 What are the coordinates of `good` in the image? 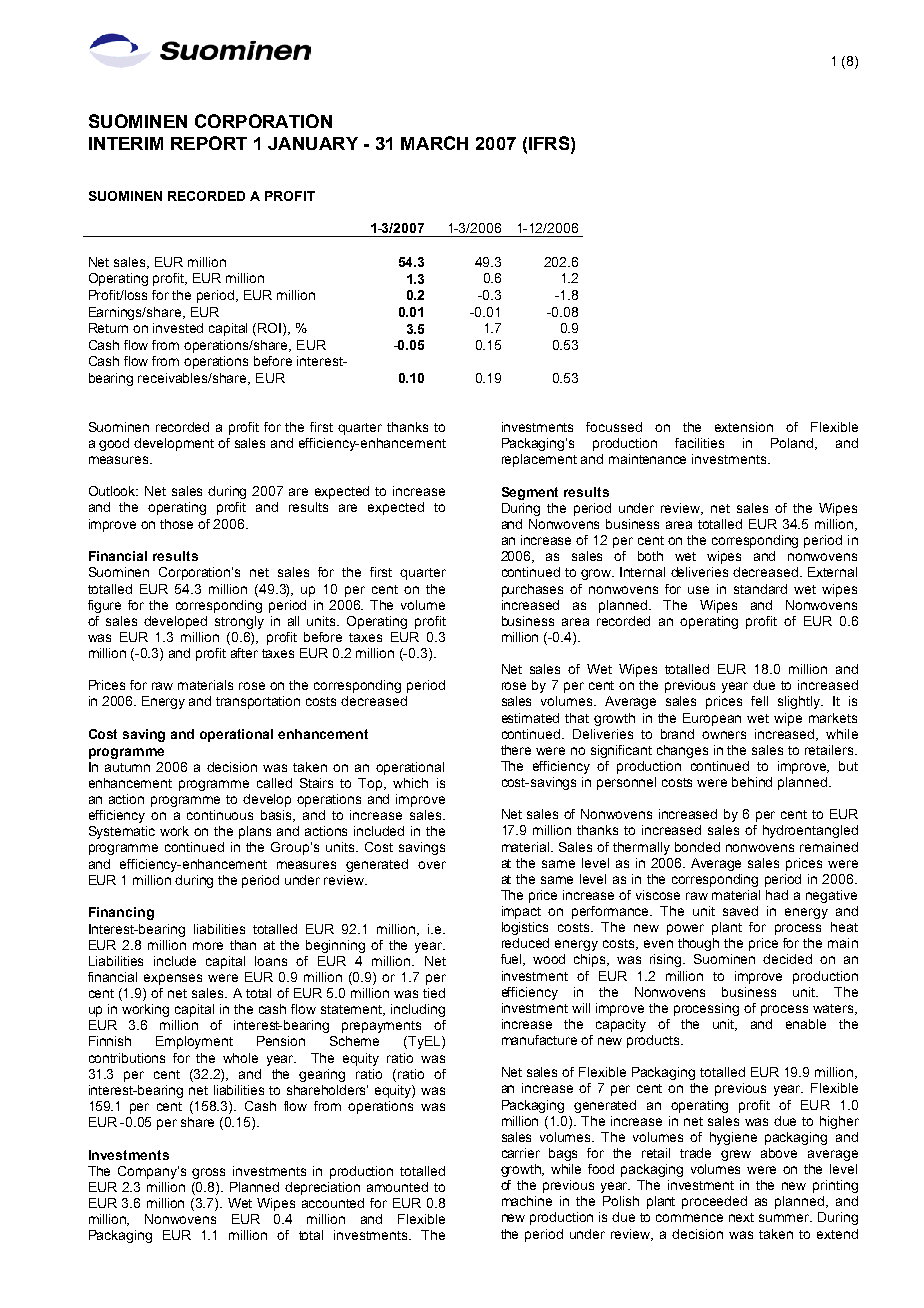 It's located at (114, 444).
